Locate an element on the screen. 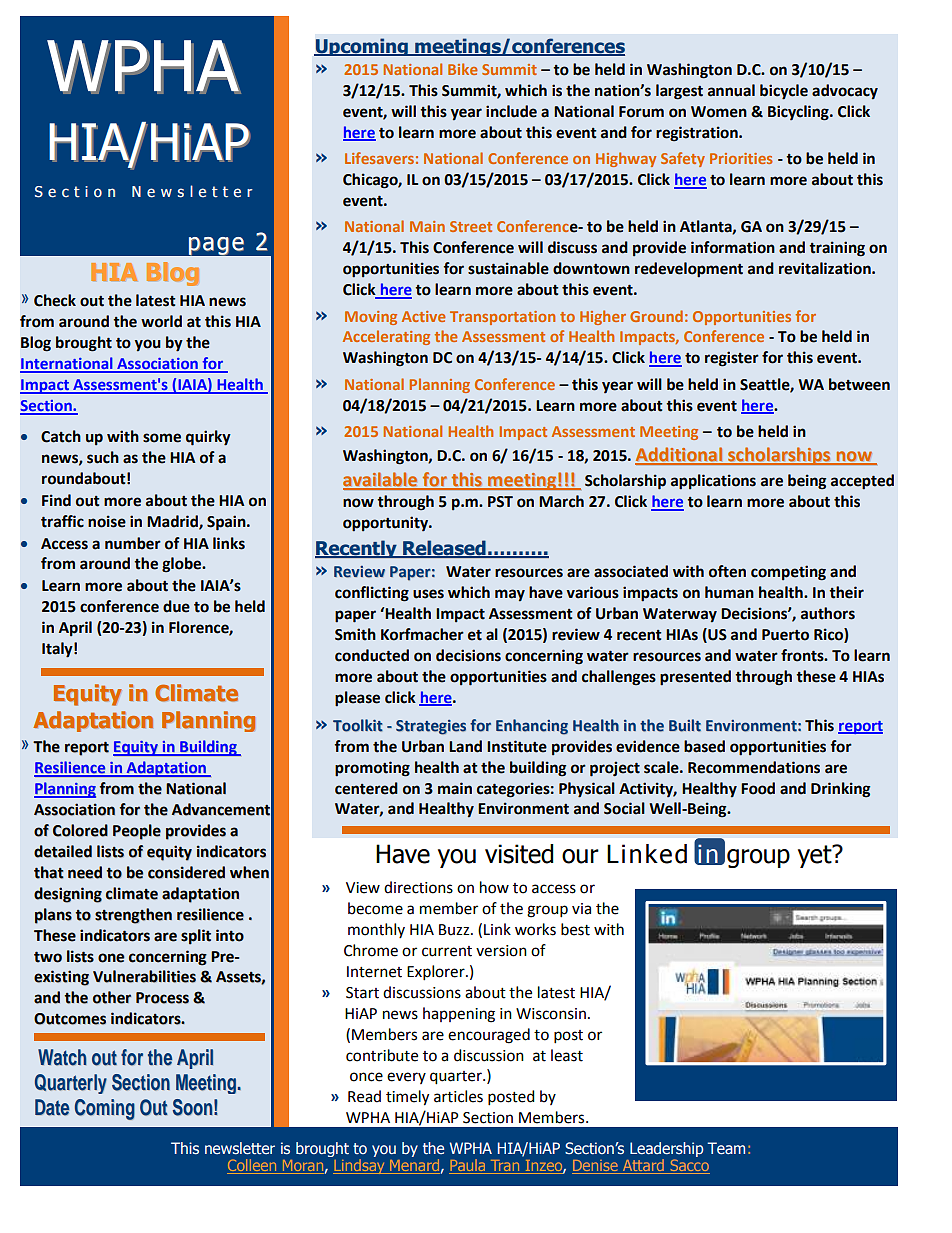  Bike is located at coordinates (463, 69).
